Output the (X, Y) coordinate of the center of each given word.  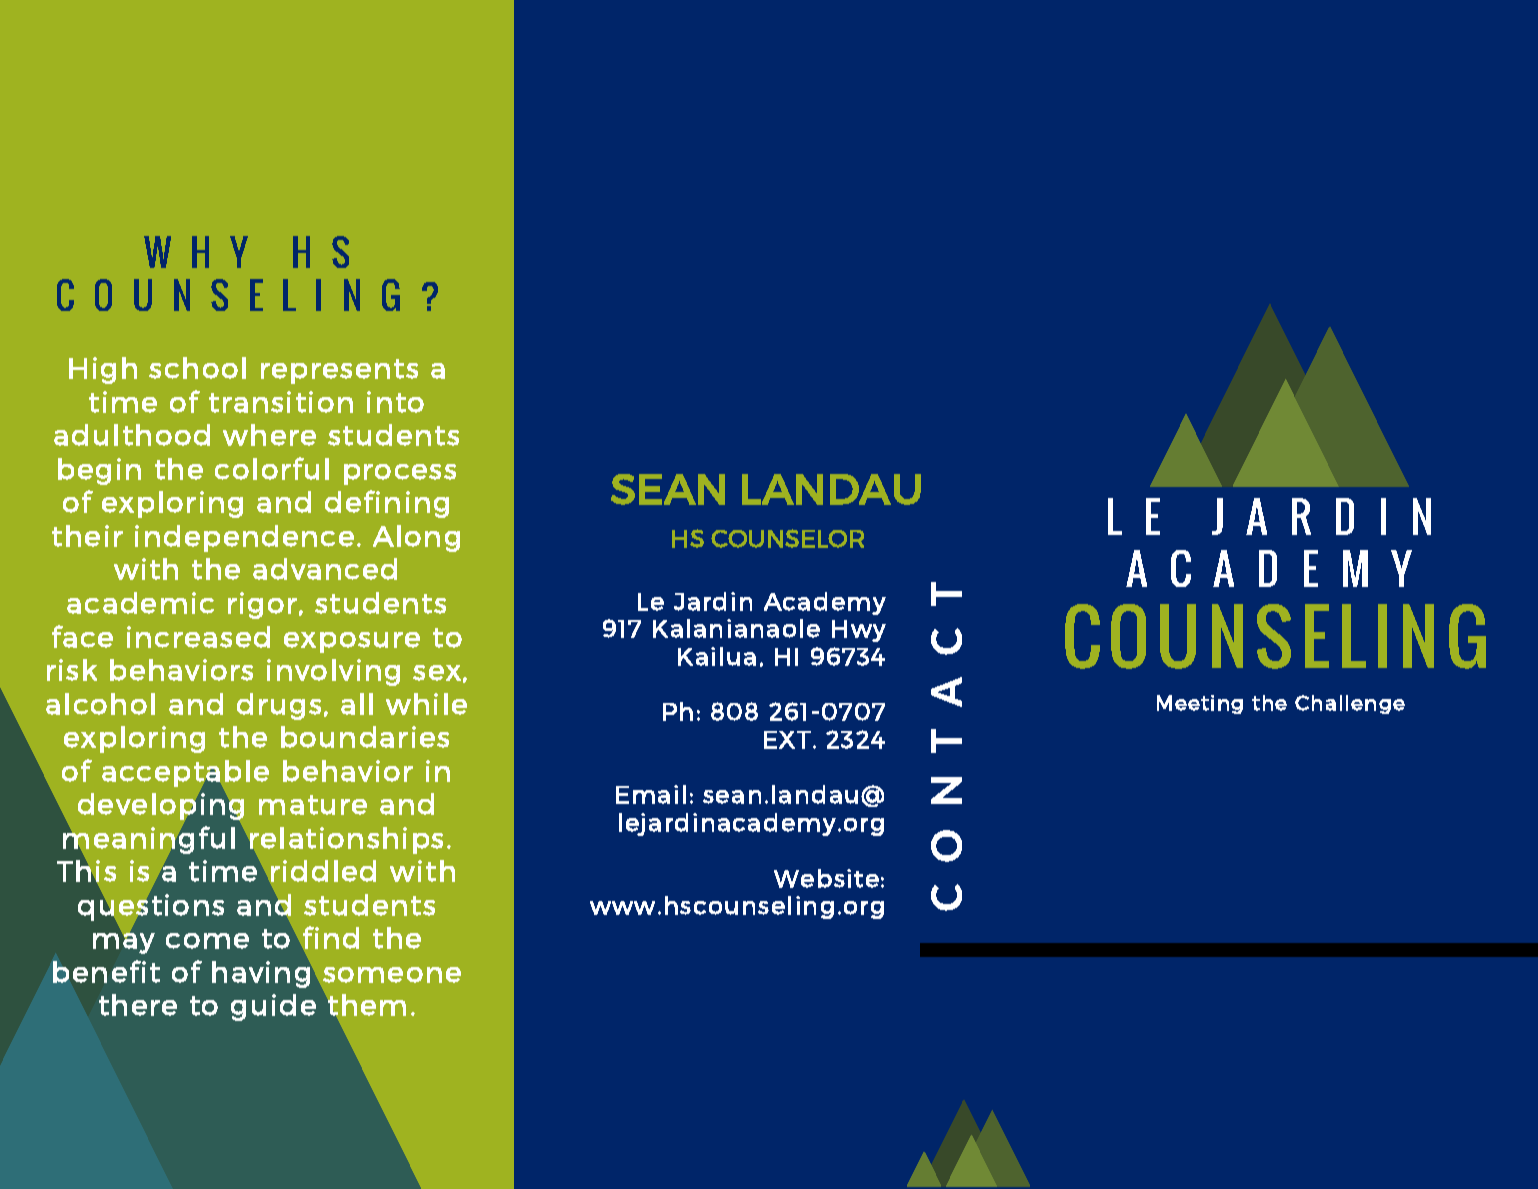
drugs (279, 706)
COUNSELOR (787, 538)
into (395, 402)
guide (273, 1007)
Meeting (1200, 704)
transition (281, 402)
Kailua (717, 656)
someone (392, 975)
